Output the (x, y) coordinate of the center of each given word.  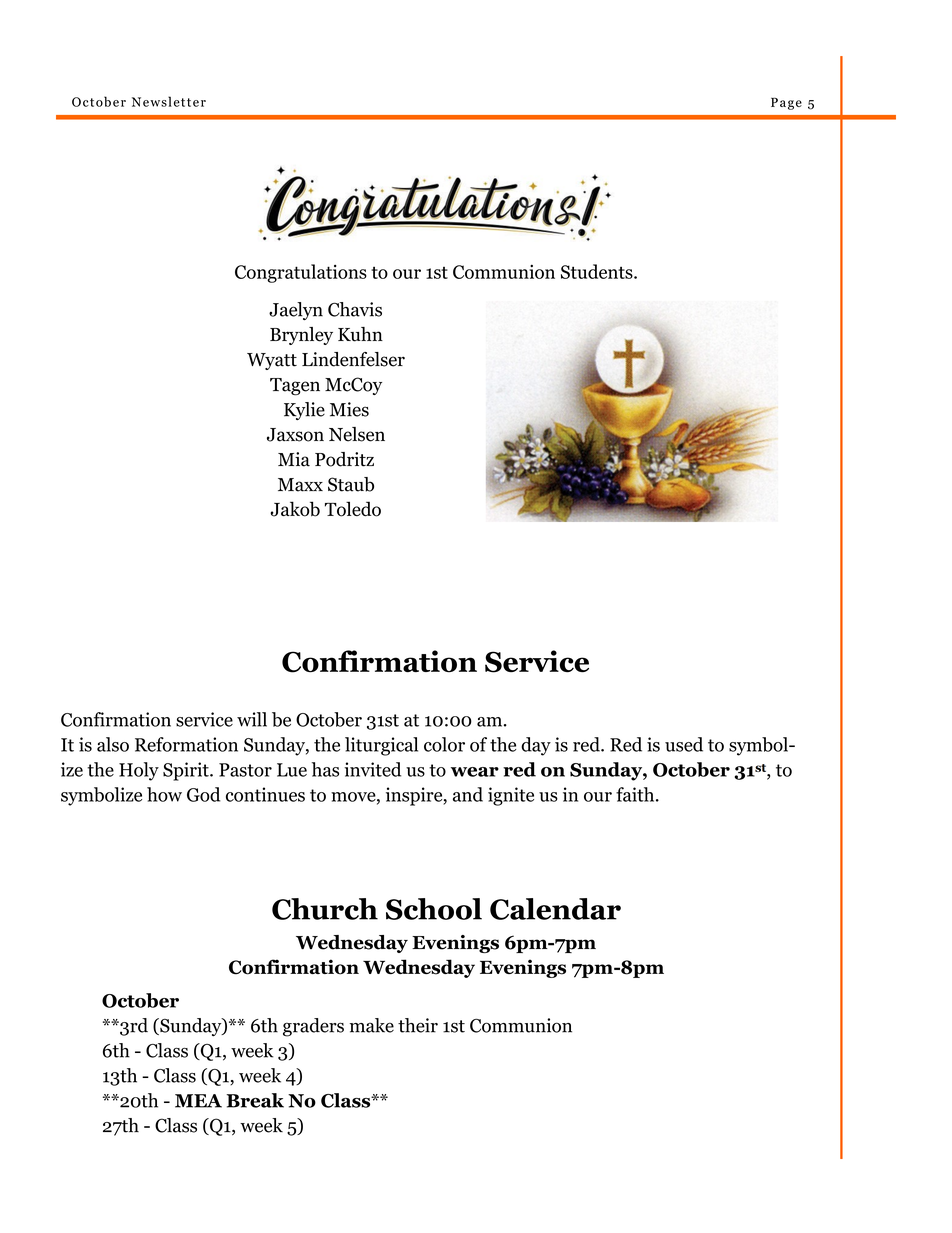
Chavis (355, 309)
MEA (198, 1101)
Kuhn (360, 334)
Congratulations (301, 273)
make (372, 1025)
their (418, 1025)
